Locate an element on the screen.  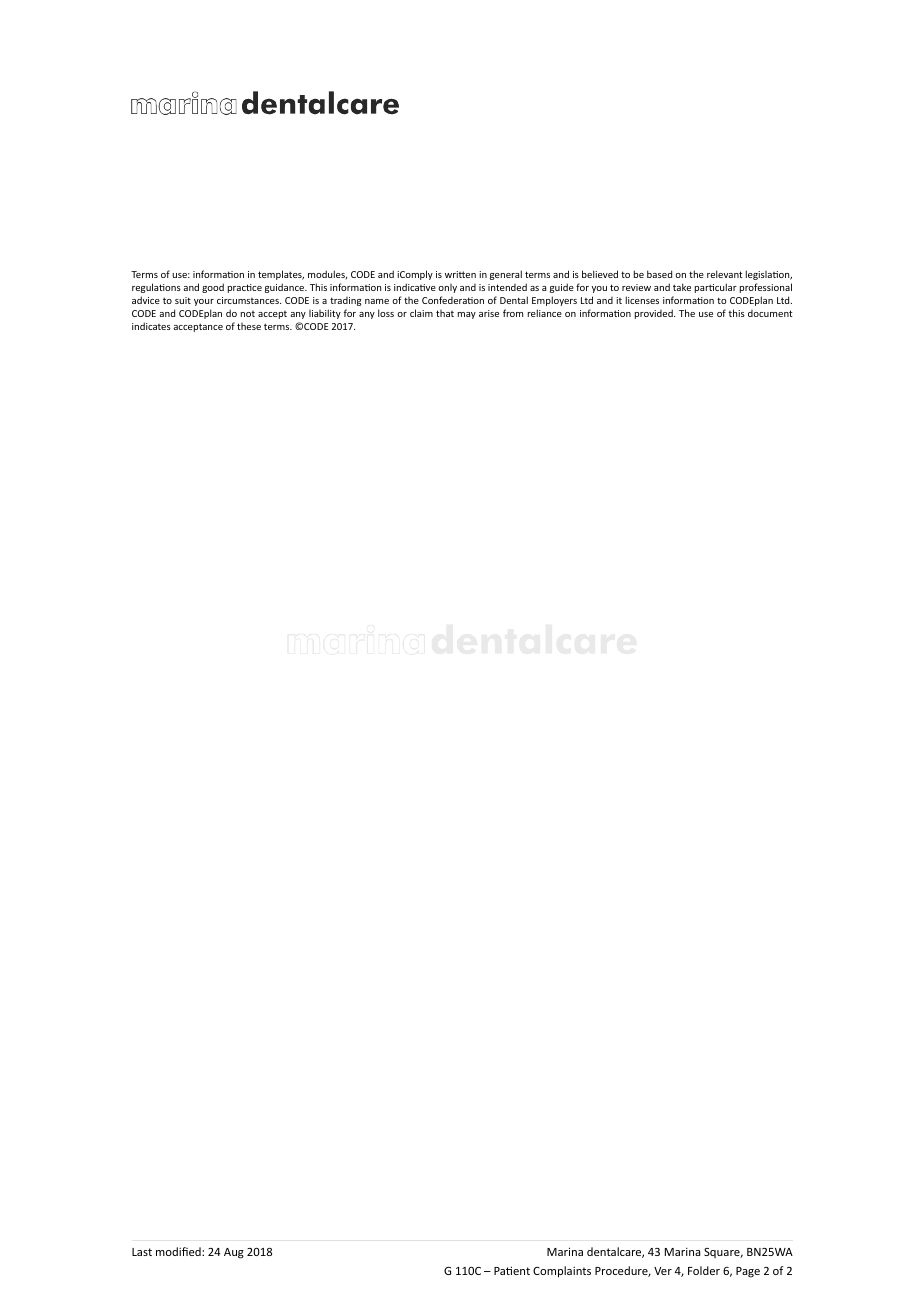
take is located at coordinates (682, 287).
